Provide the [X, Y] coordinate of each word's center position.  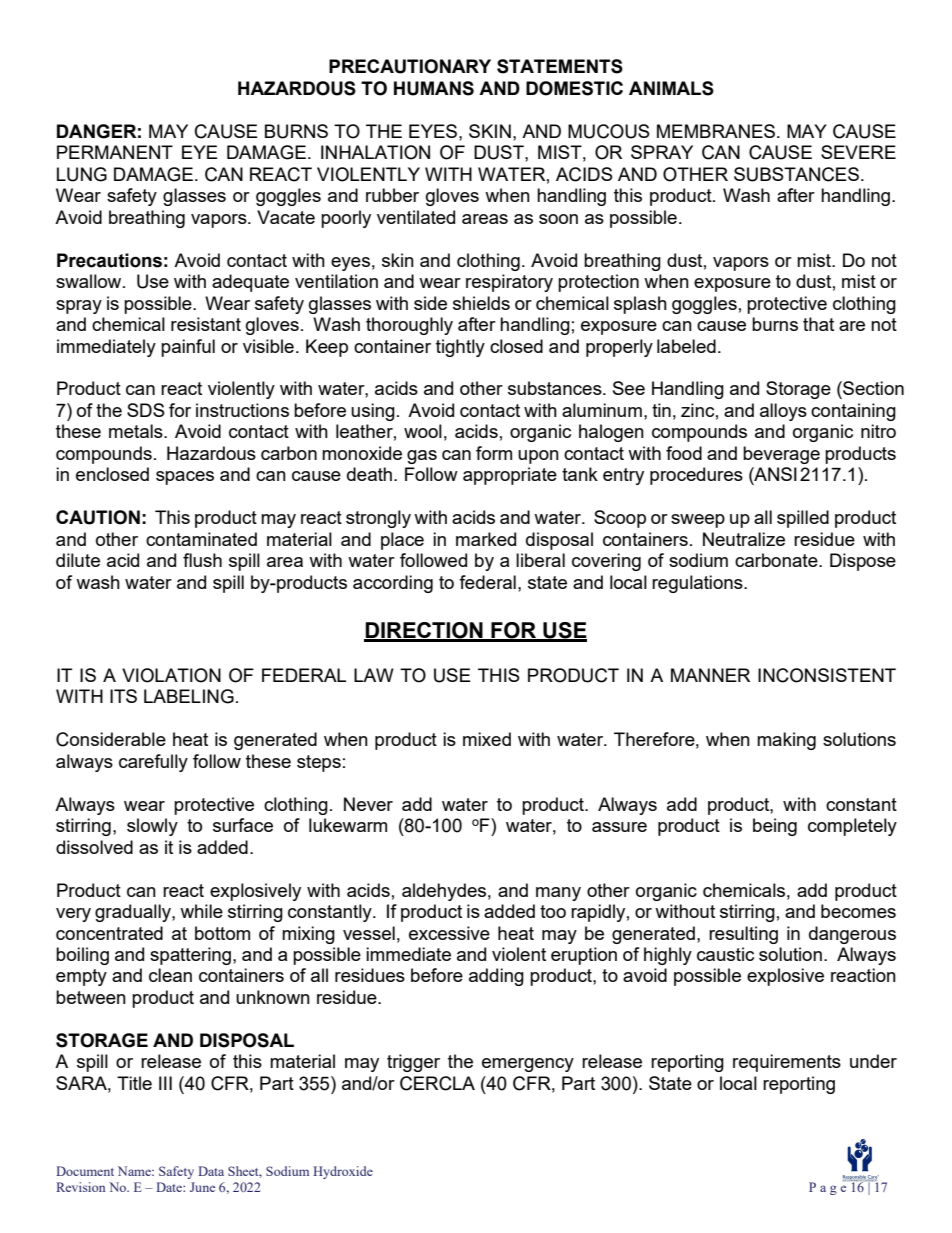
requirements [787, 1063]
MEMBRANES [717, 131]
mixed [487, 739]
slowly [152, 827]
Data [211, 1171]
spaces [185, 478]
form [494, 453]
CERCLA [437, 1083]
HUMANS [434, 88]
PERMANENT [115, 152]
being [775, 827]
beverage [781, 455]
